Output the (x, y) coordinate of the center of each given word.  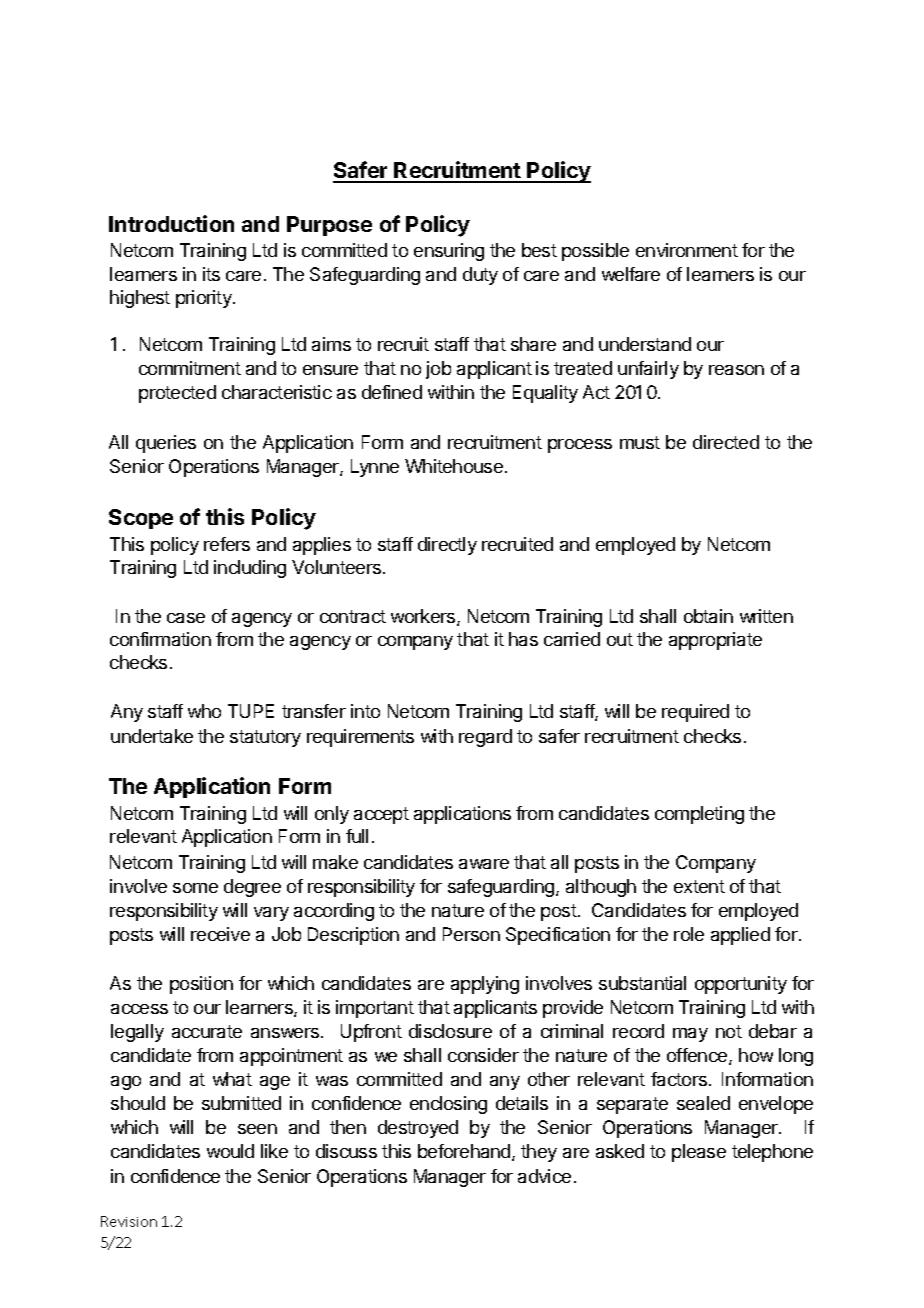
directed (726, 442)
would (230, 1151)
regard (485, 738)
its (211, 274)
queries (166, 444)
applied (740, 936)
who (204, 711)
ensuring (449, 252)
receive (220, 934)
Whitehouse (454, 466)
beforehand (465, 1152)
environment (687, 250)
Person (471, 934)
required (695, 713)
